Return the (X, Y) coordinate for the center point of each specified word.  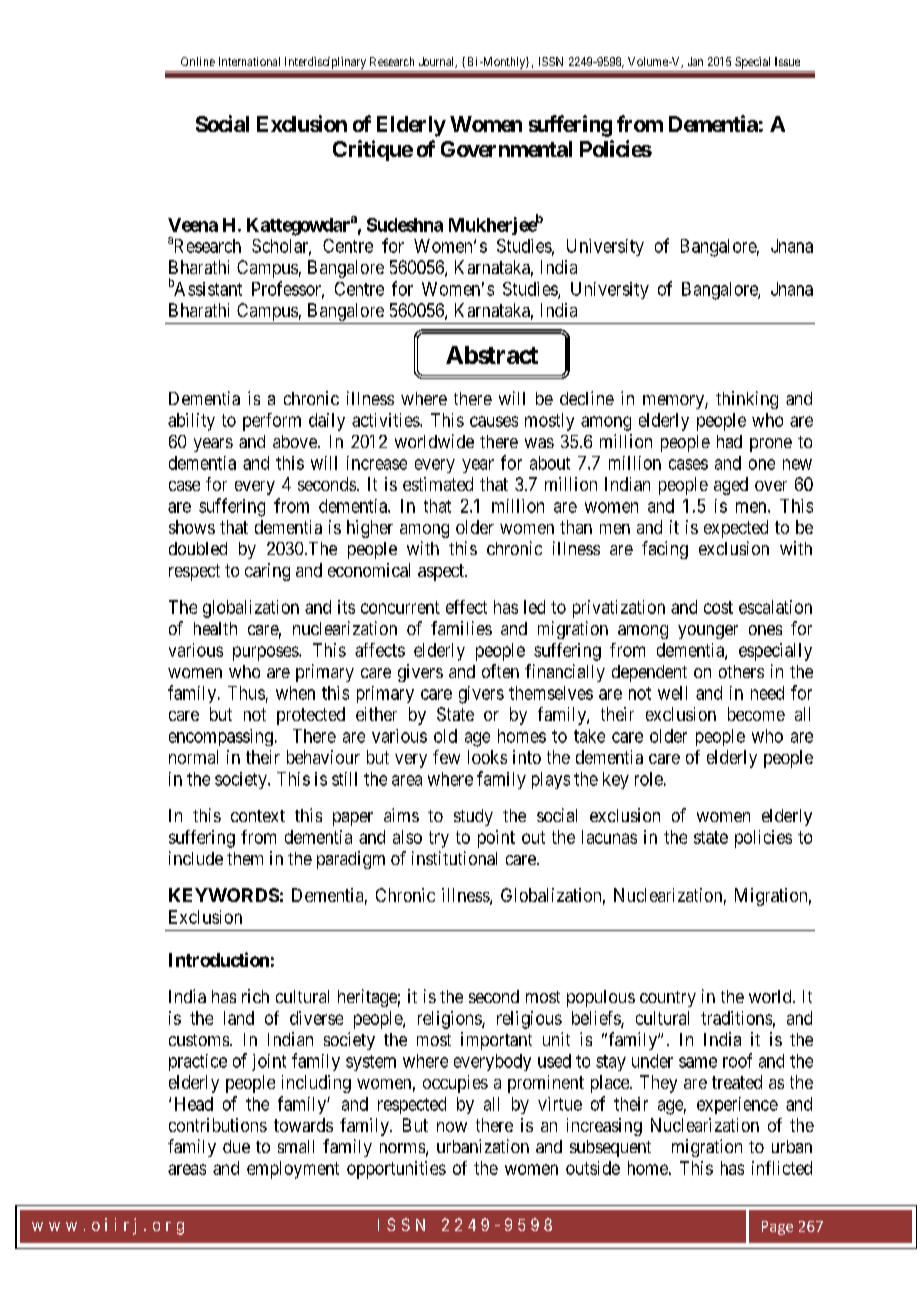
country (668, 999)
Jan (695, 61)
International (249, 61)
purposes (266, 653)
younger (708, 632)
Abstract (492, 355)
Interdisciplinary (325, 64)
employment (293, 1170)
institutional (454, 858)
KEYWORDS (224, 895)
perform (272, 422)
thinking (747, 400)
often (500, 671)
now (452, 1127)
